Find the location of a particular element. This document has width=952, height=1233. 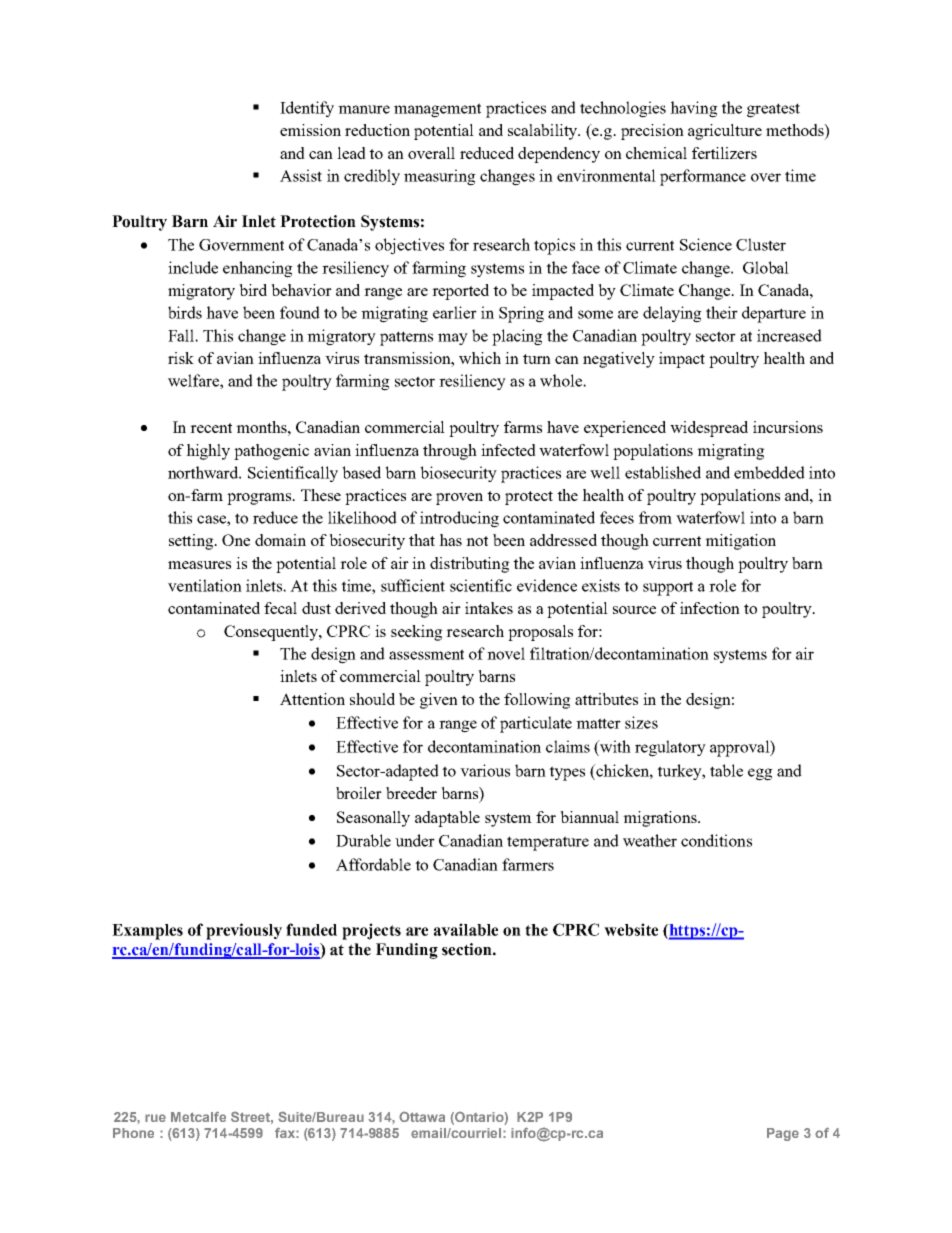

management is located at coordinates (437, 110).
